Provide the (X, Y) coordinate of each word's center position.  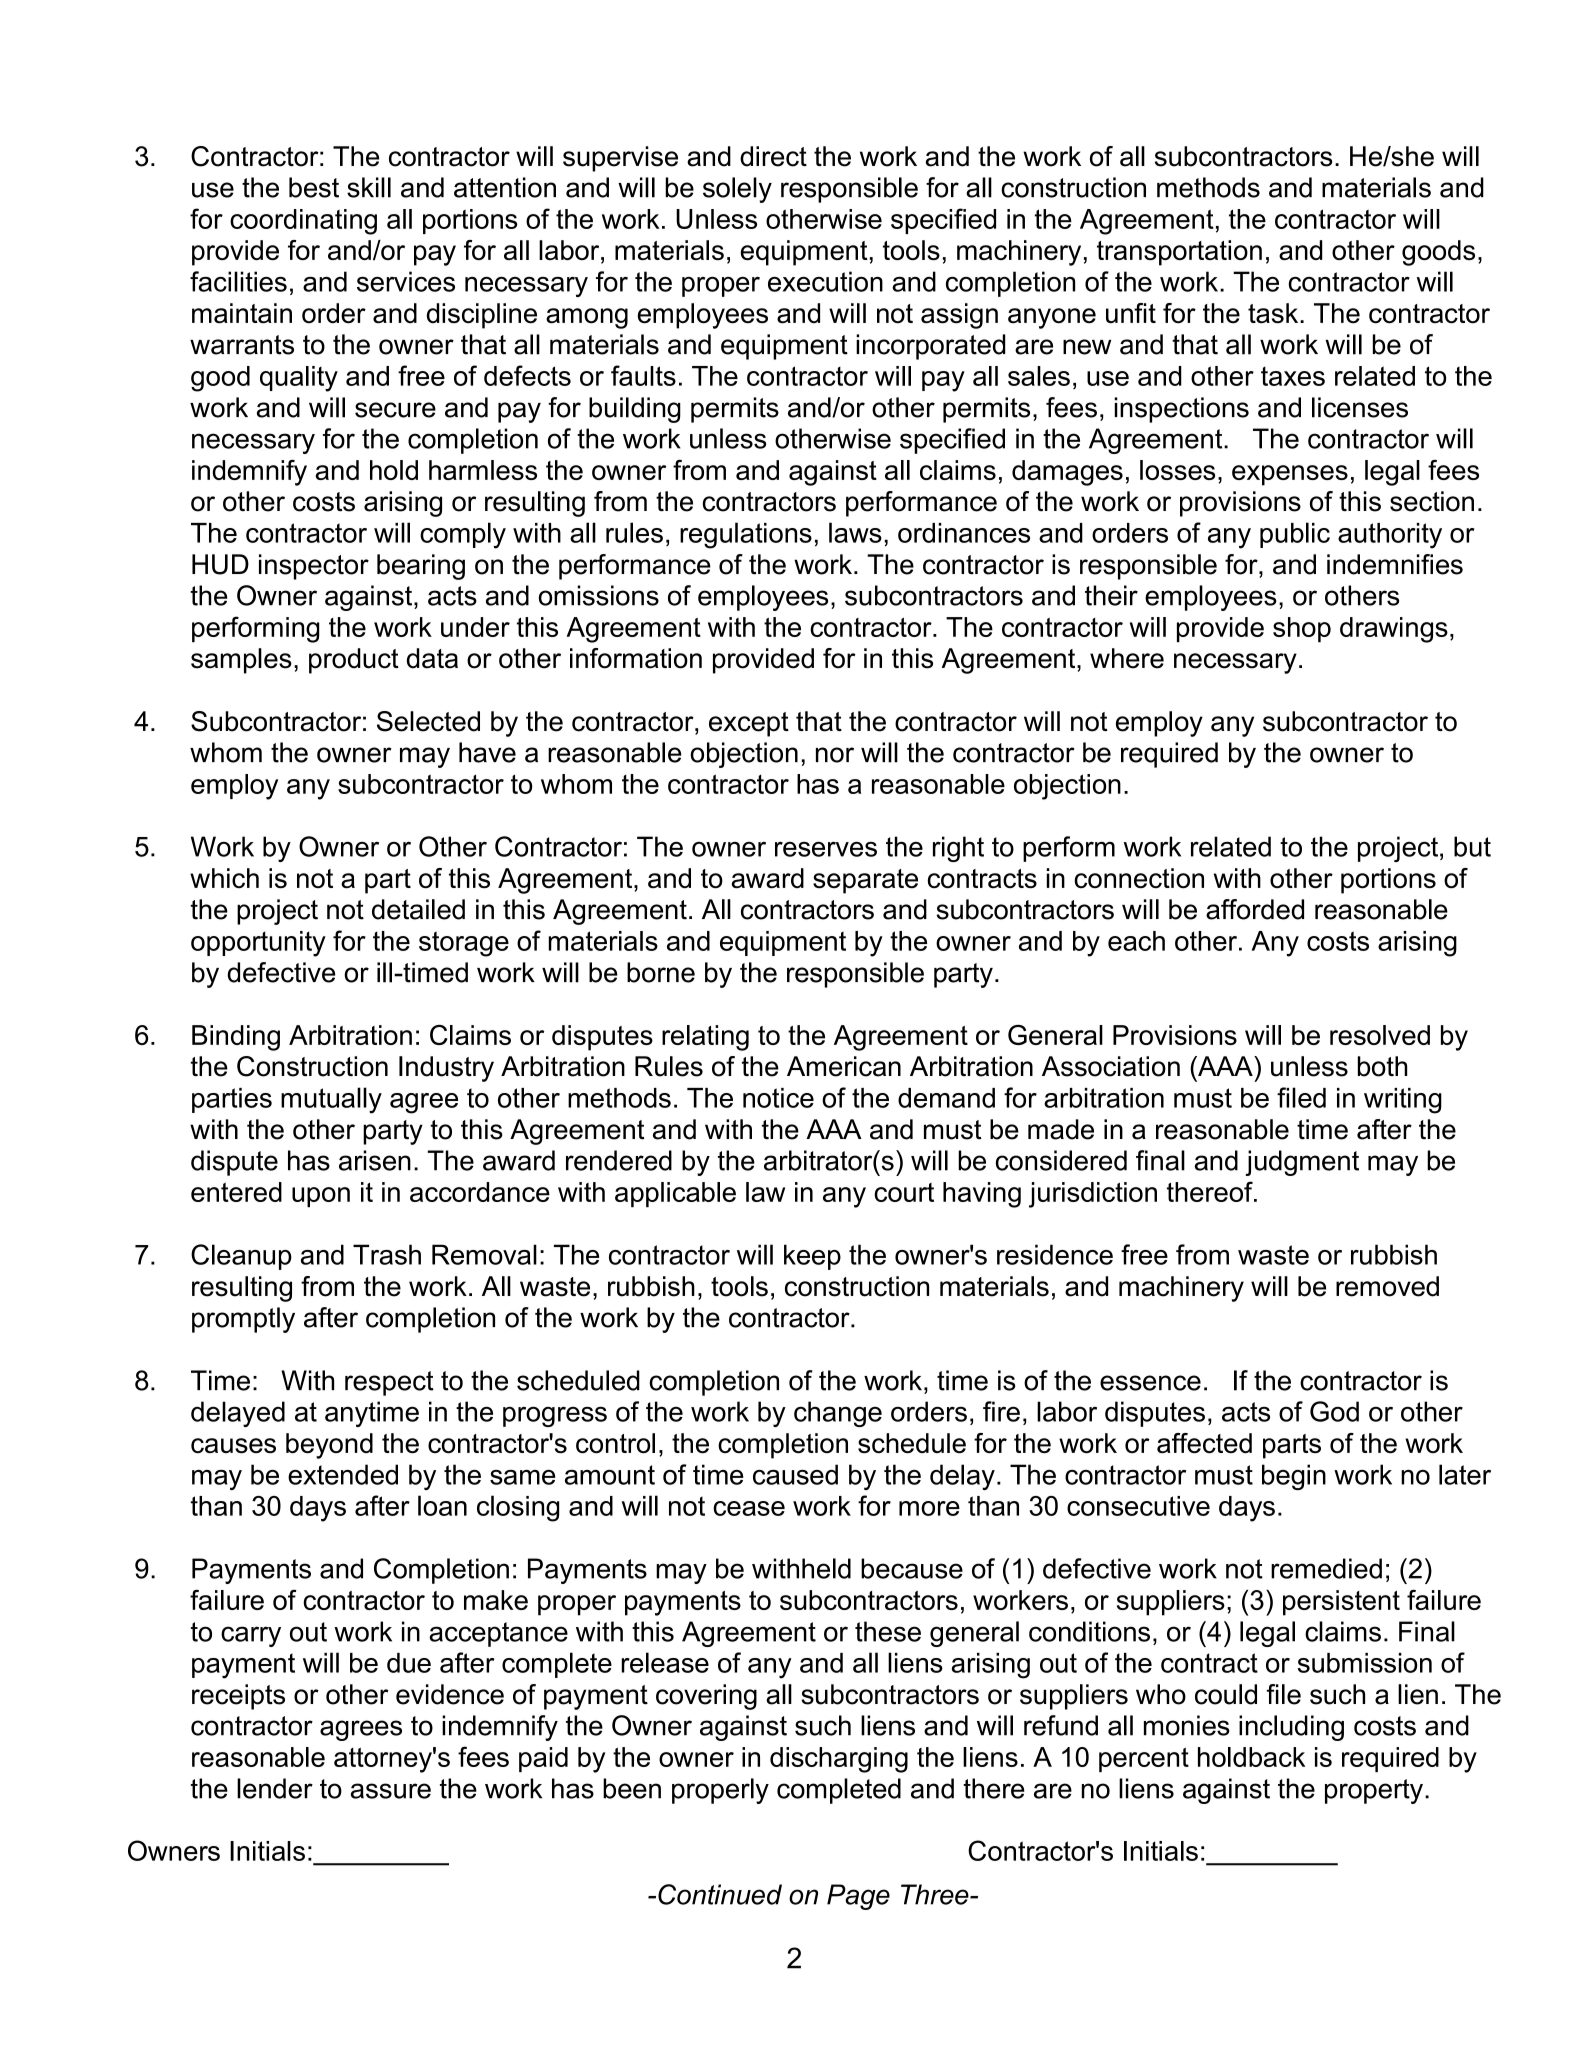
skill (369, 187)
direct (773, 156)
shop (1302, 630)
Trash (387, 1254)
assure (391, 1791)
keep (812, 1257)
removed (1387, 1286)
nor (835, 755)
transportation (1179, 253)
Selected (428, 721)
